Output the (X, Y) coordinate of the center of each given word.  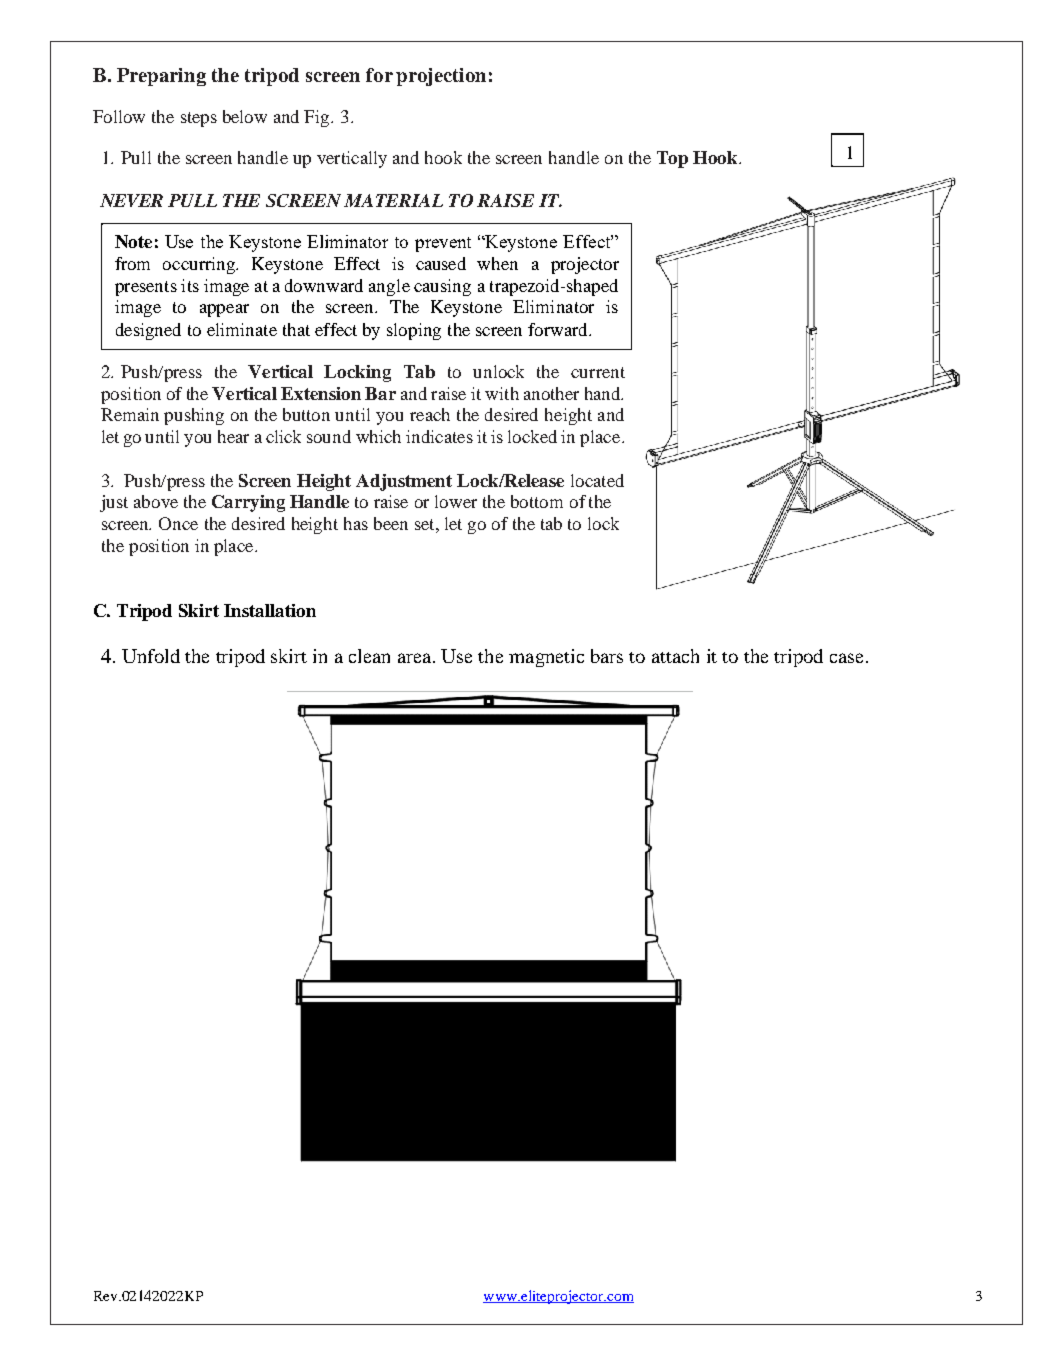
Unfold (151, 656)
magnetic (546, 658)
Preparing (161, 77)
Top (672, 159)
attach (675, 656)
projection (441, 77)
